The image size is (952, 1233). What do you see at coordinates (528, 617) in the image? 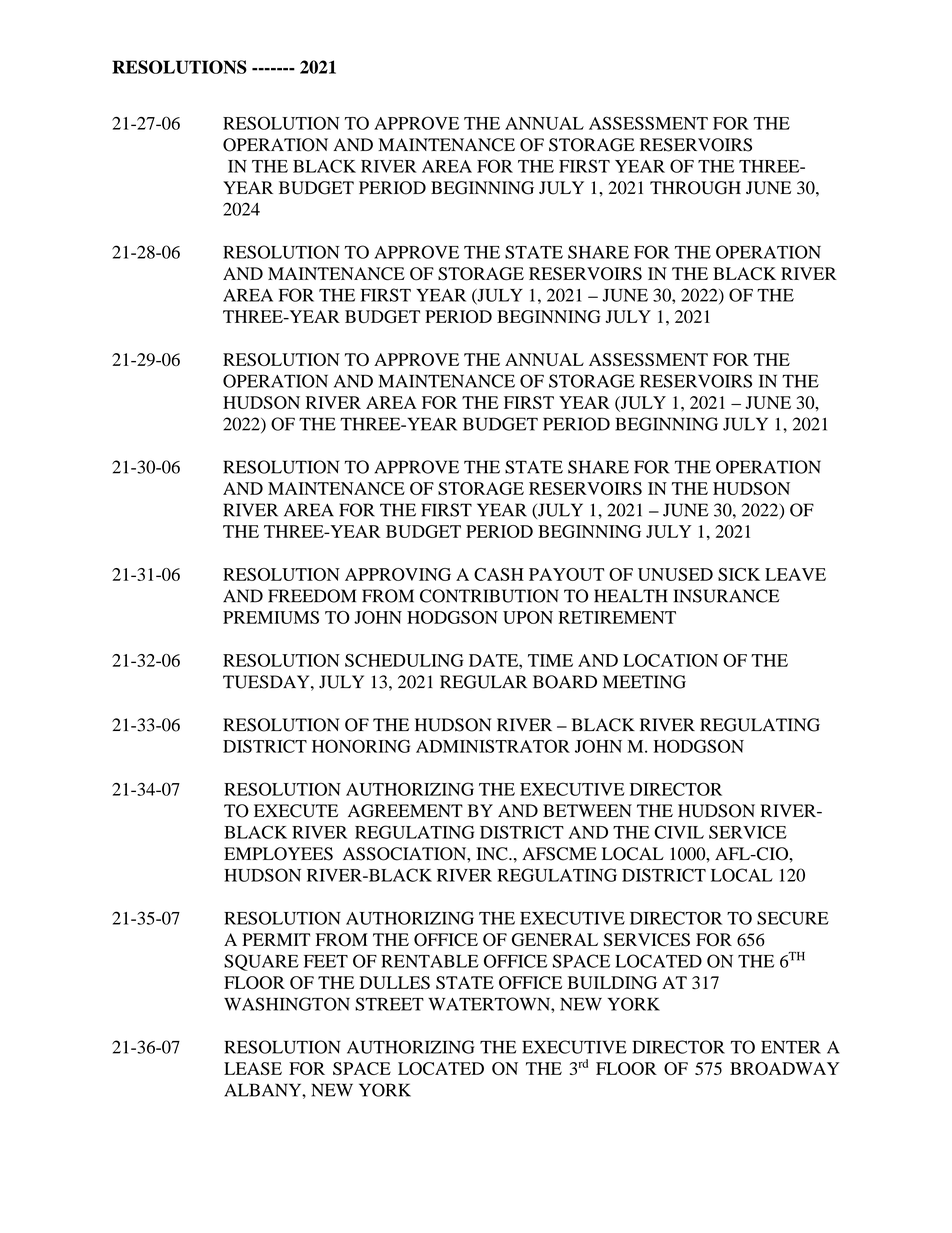
I see `UPON` at bounding box center [528, 617].
